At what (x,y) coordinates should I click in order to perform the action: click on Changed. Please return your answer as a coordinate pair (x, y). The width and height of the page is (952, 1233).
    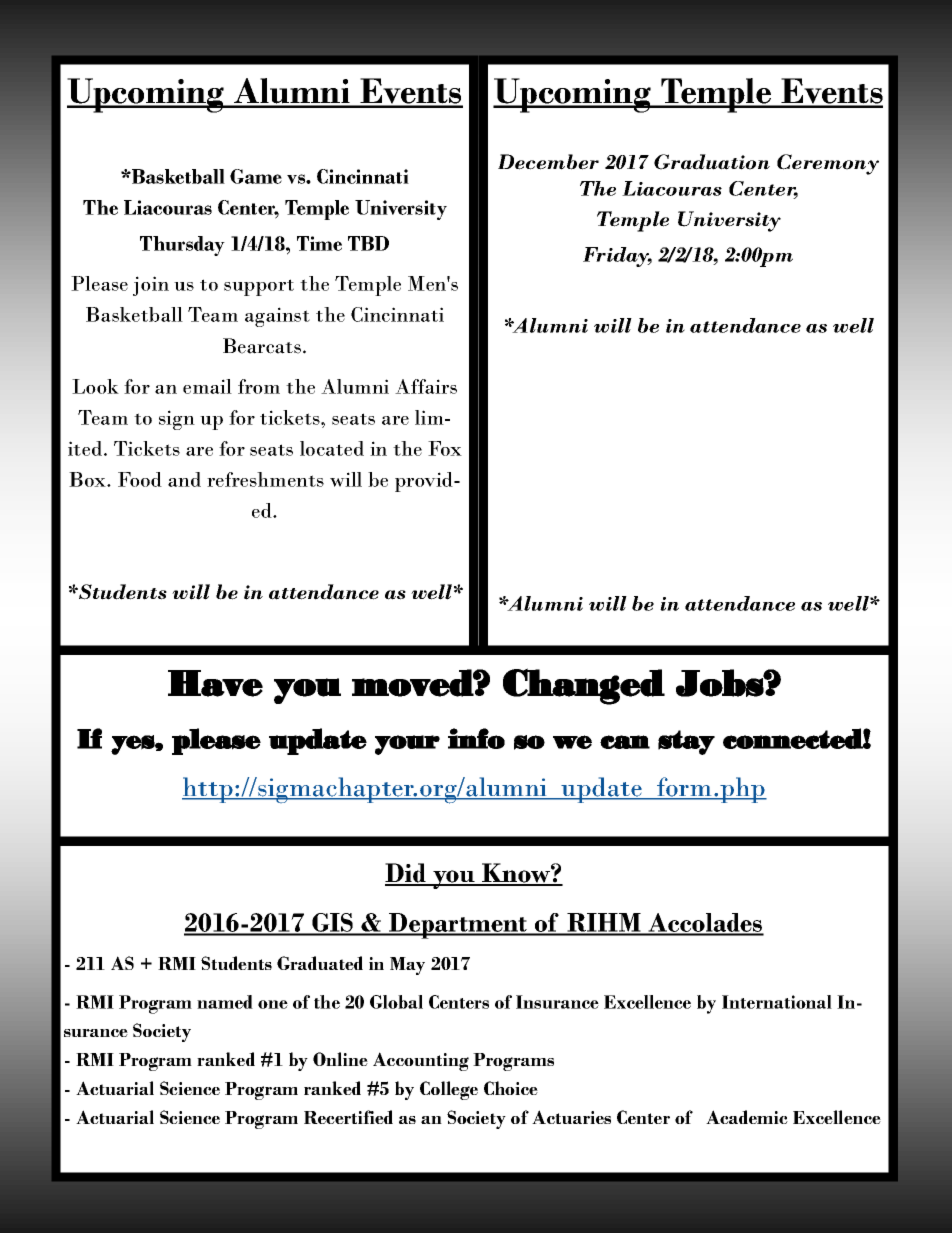
    Looking at the image, I should click on (584, 686).
